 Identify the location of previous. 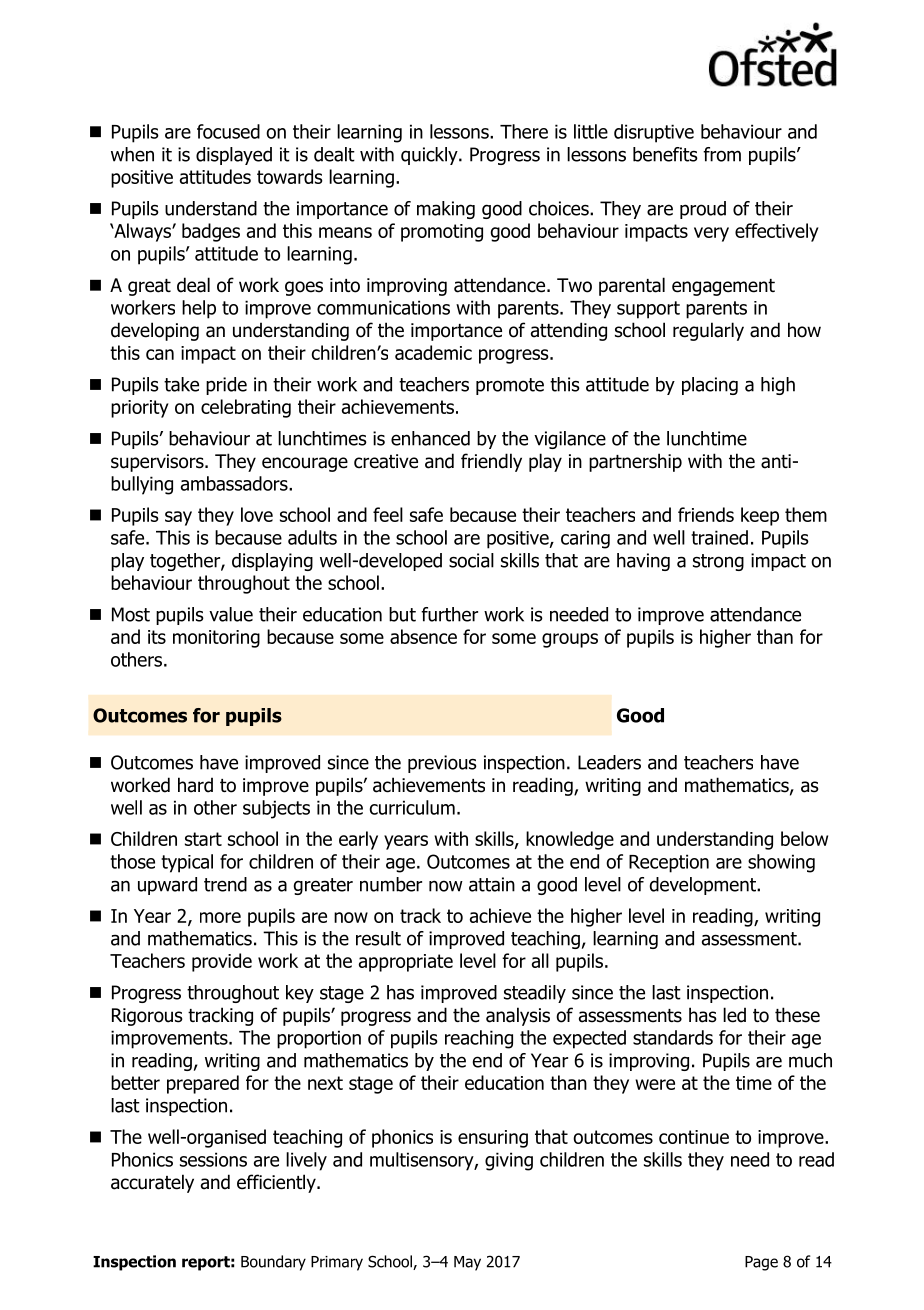
(442, 764).
